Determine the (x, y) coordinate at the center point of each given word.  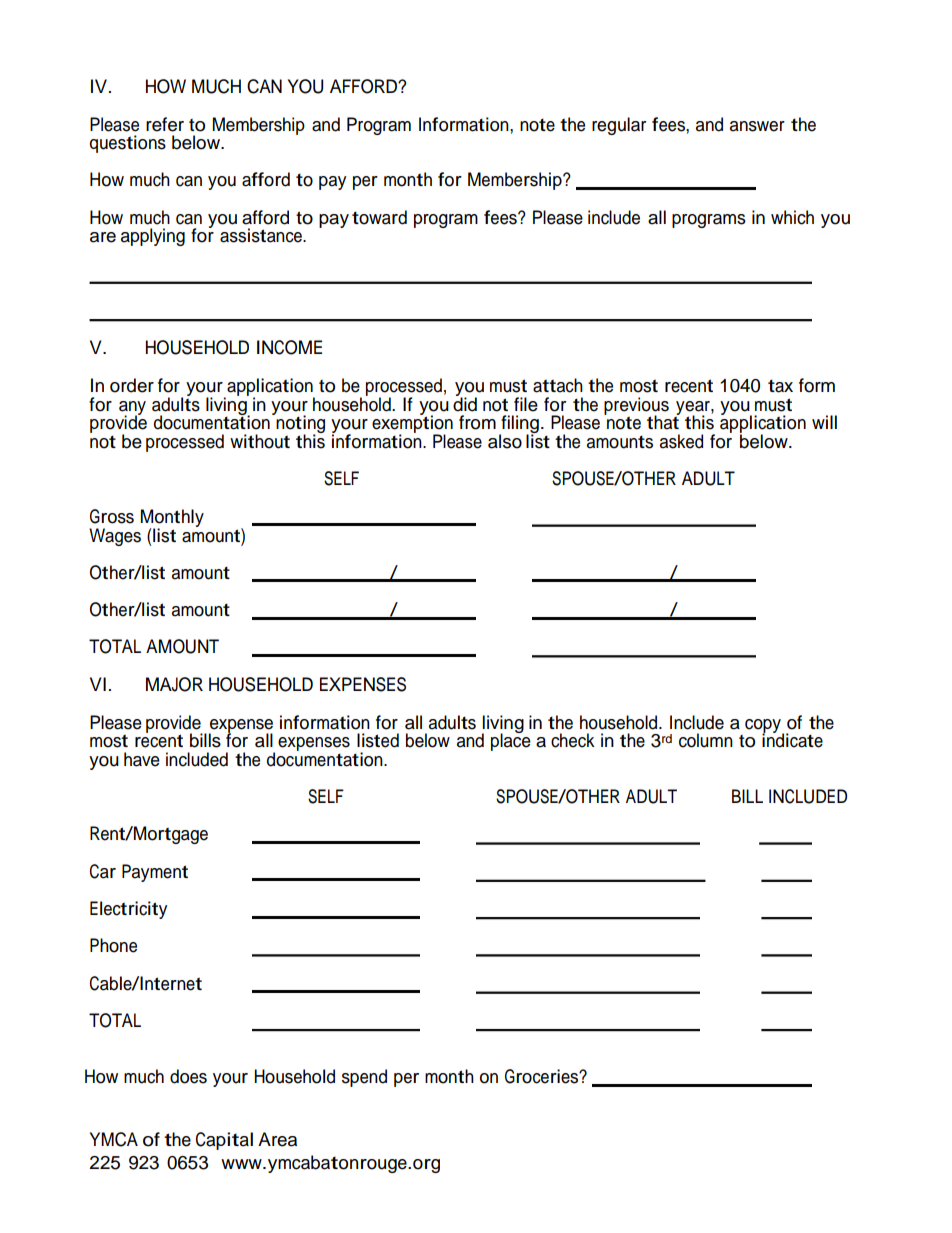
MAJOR (174, 684)
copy (764, 727)
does (188, 1076)
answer (757, 126)
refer (165, 124)
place (511, 741)
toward (379, 217)
